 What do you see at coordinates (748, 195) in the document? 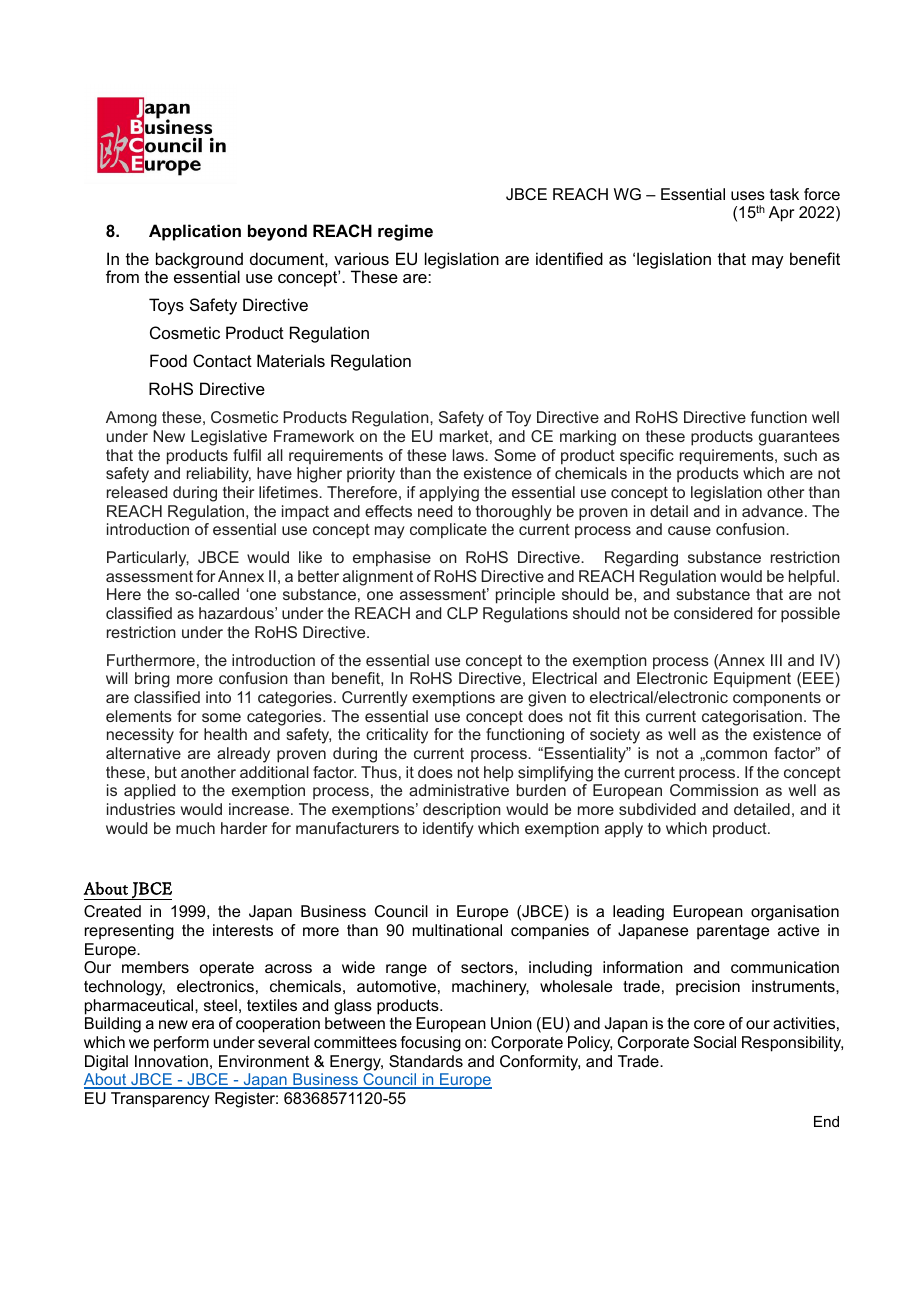
I see `uses` at bounding box center [748, 195].
